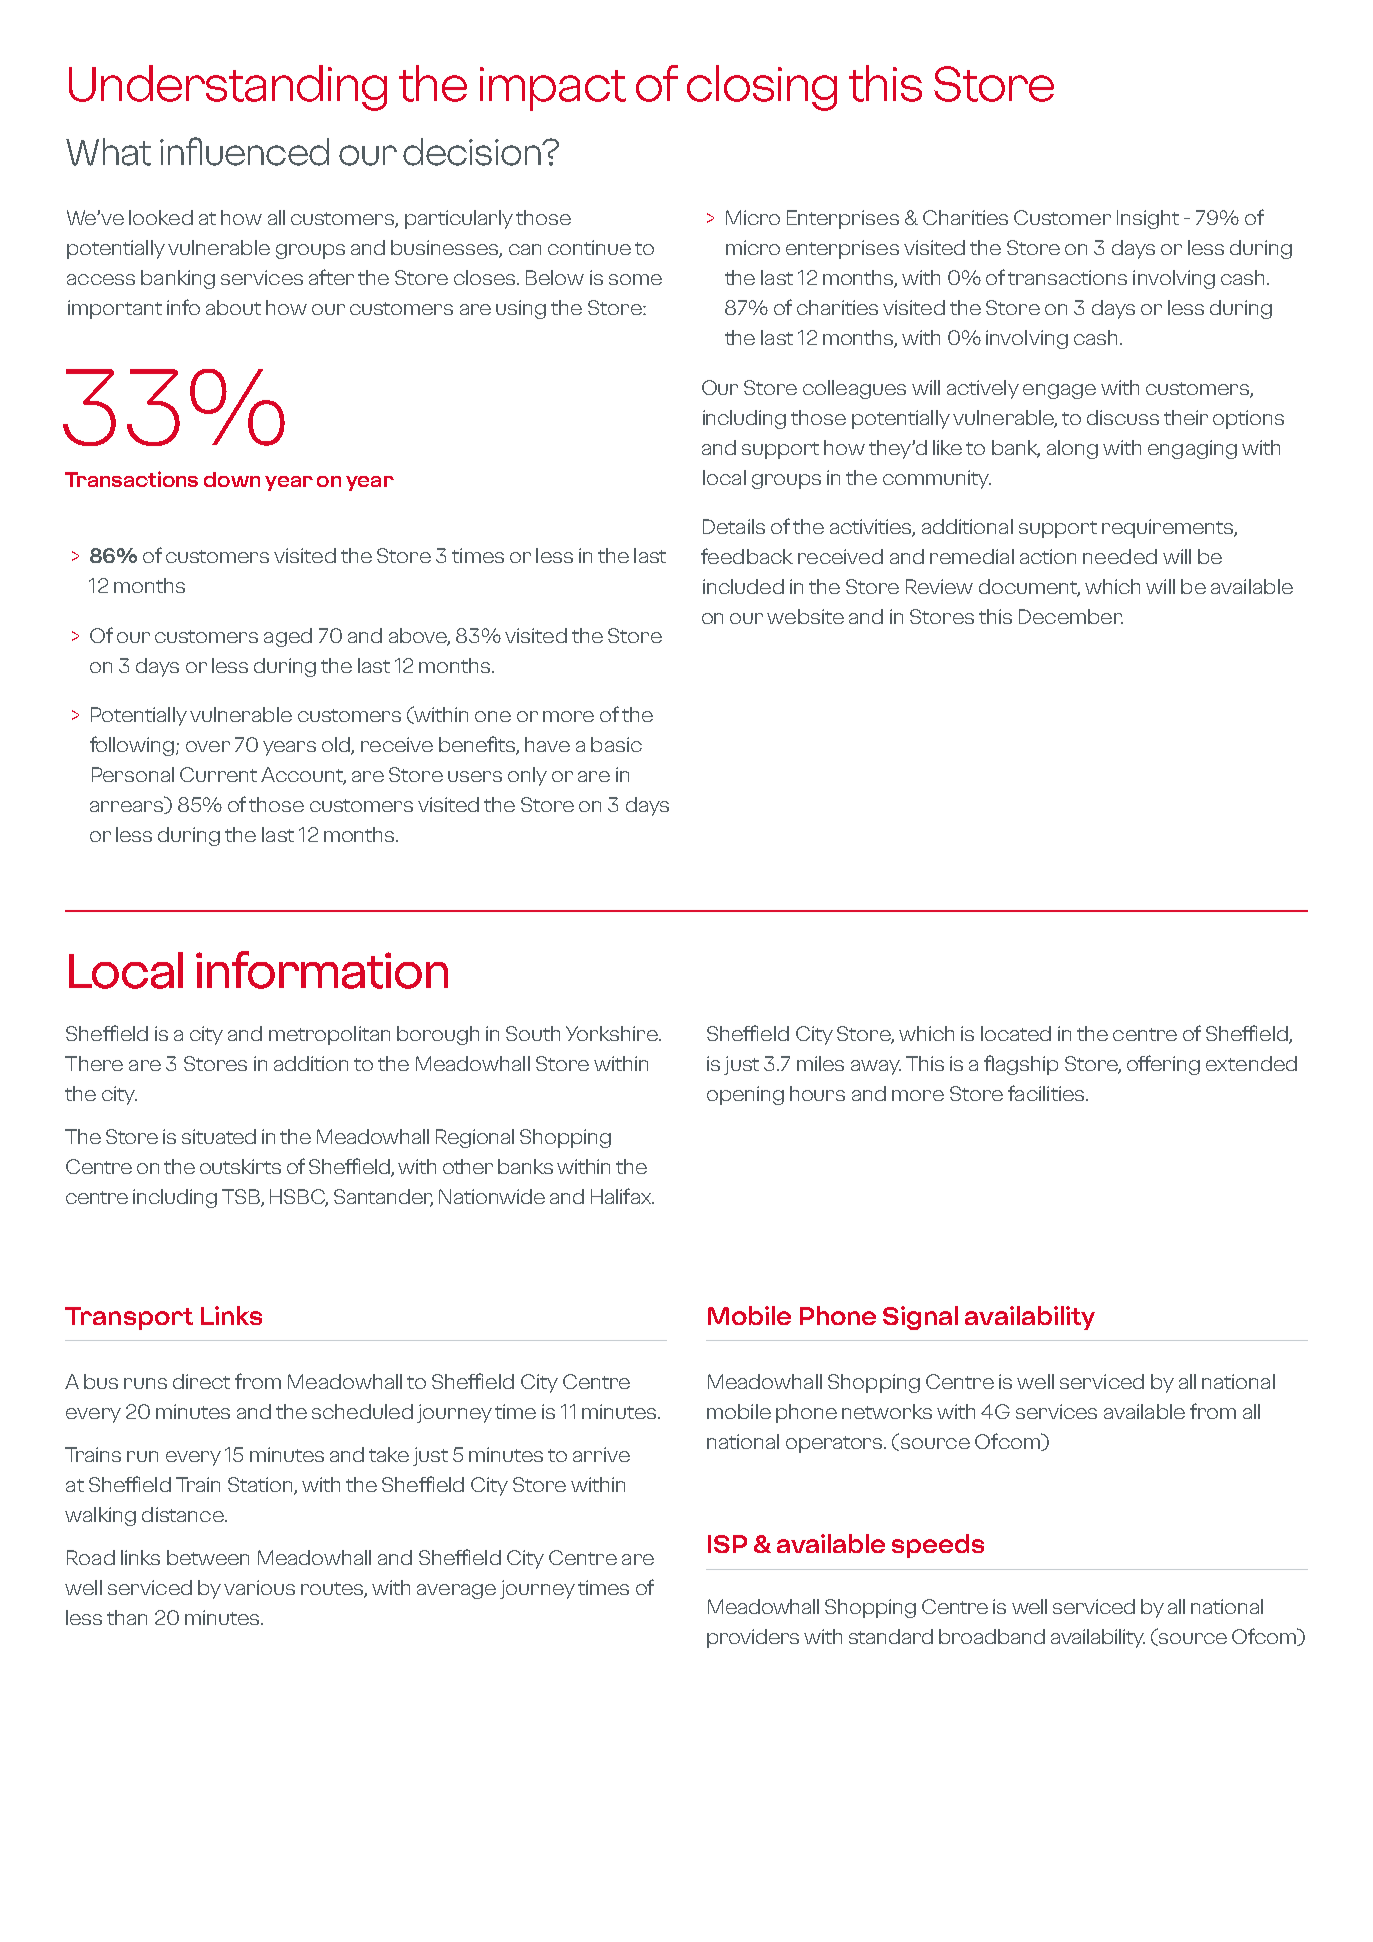 This page has height=1942, width=1373. Describe the element at coordinates (232, 479) in the page. I see `down` at that location.
